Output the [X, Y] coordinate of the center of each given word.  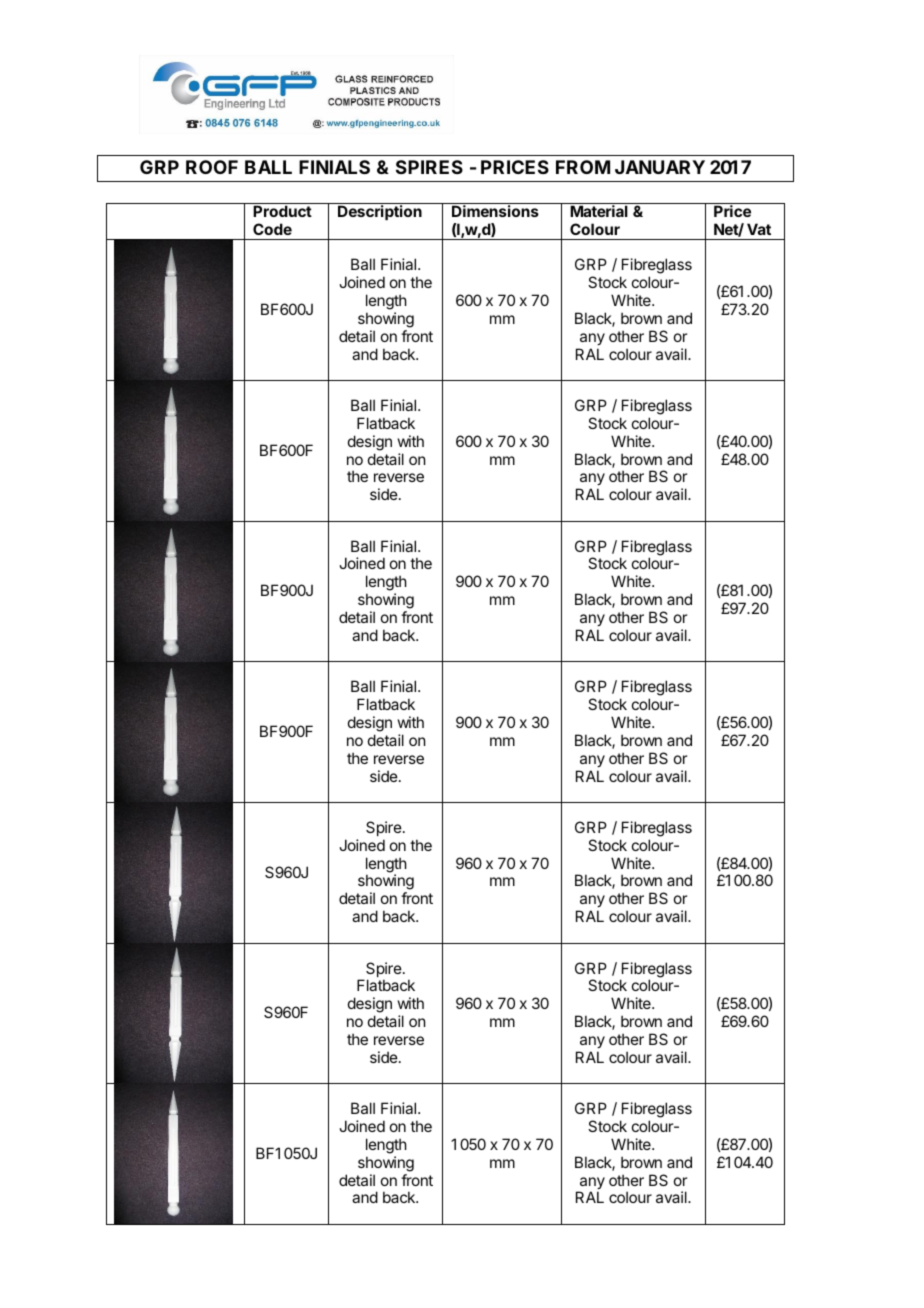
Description [380, 212]
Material [599, 211]
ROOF [212, 167]
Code [272, 229]
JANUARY [660, 167]
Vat [759, 229]
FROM [583, 167]
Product [282, 211]
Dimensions [495, 211]
